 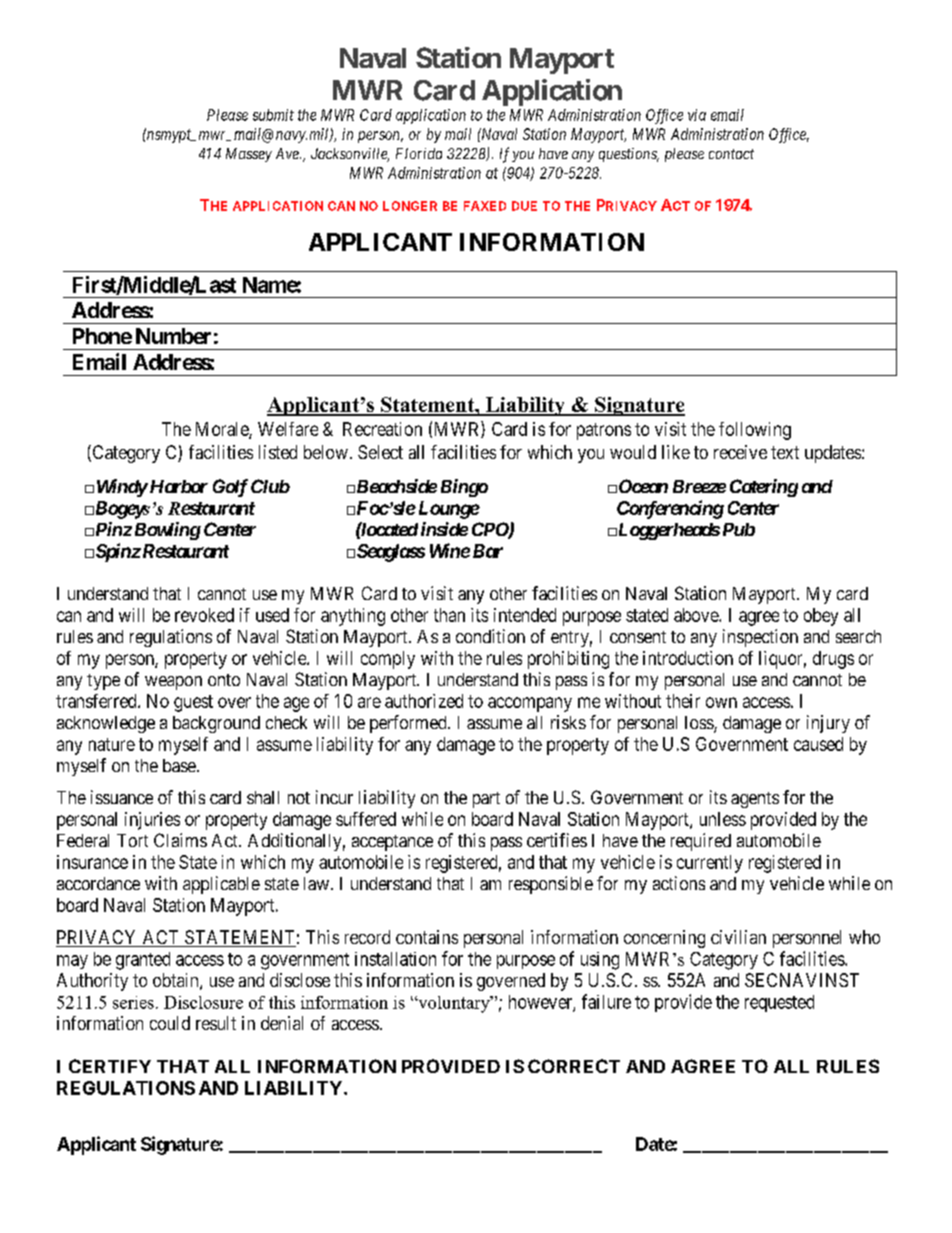 What do you see at coordinates (170, 1023) in the image?
I see `could` at bounding box center [170, 1023].
